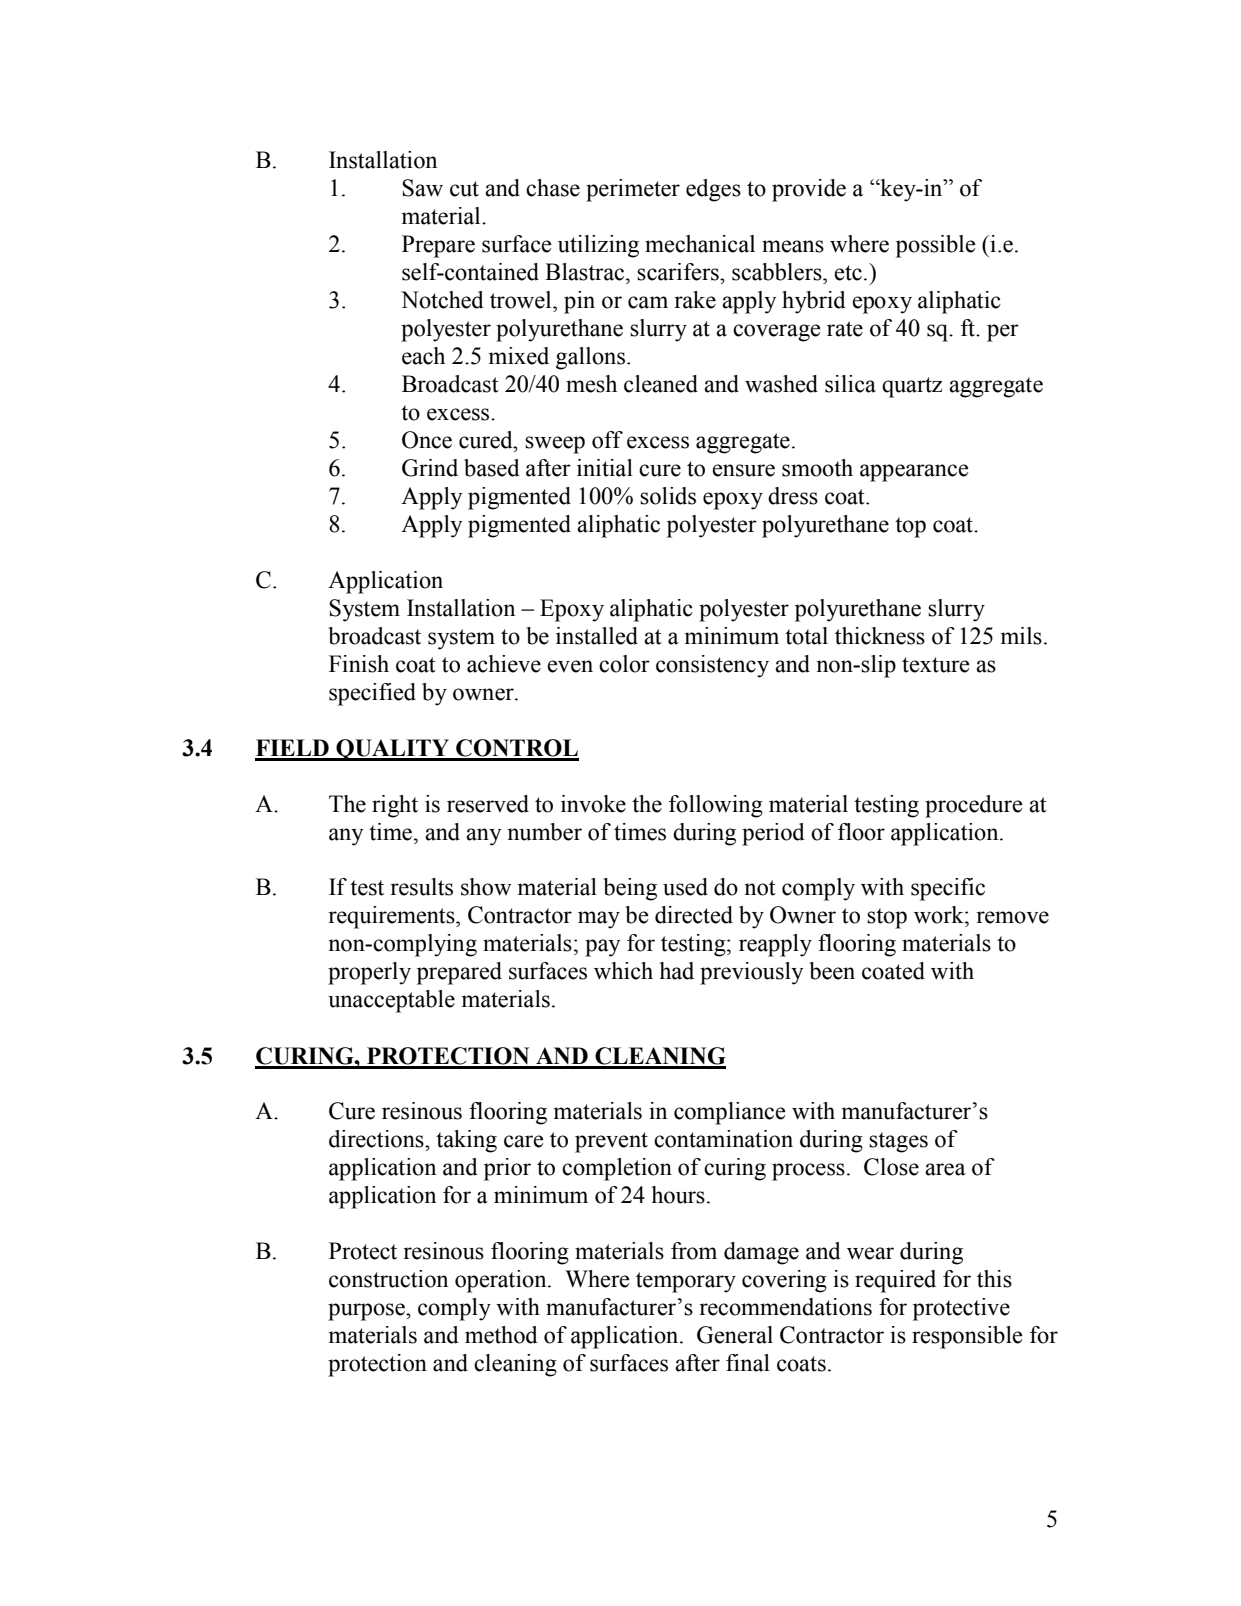 The image size is (1241, 1606). I want to click on QUALITY, so click(393, 750).
